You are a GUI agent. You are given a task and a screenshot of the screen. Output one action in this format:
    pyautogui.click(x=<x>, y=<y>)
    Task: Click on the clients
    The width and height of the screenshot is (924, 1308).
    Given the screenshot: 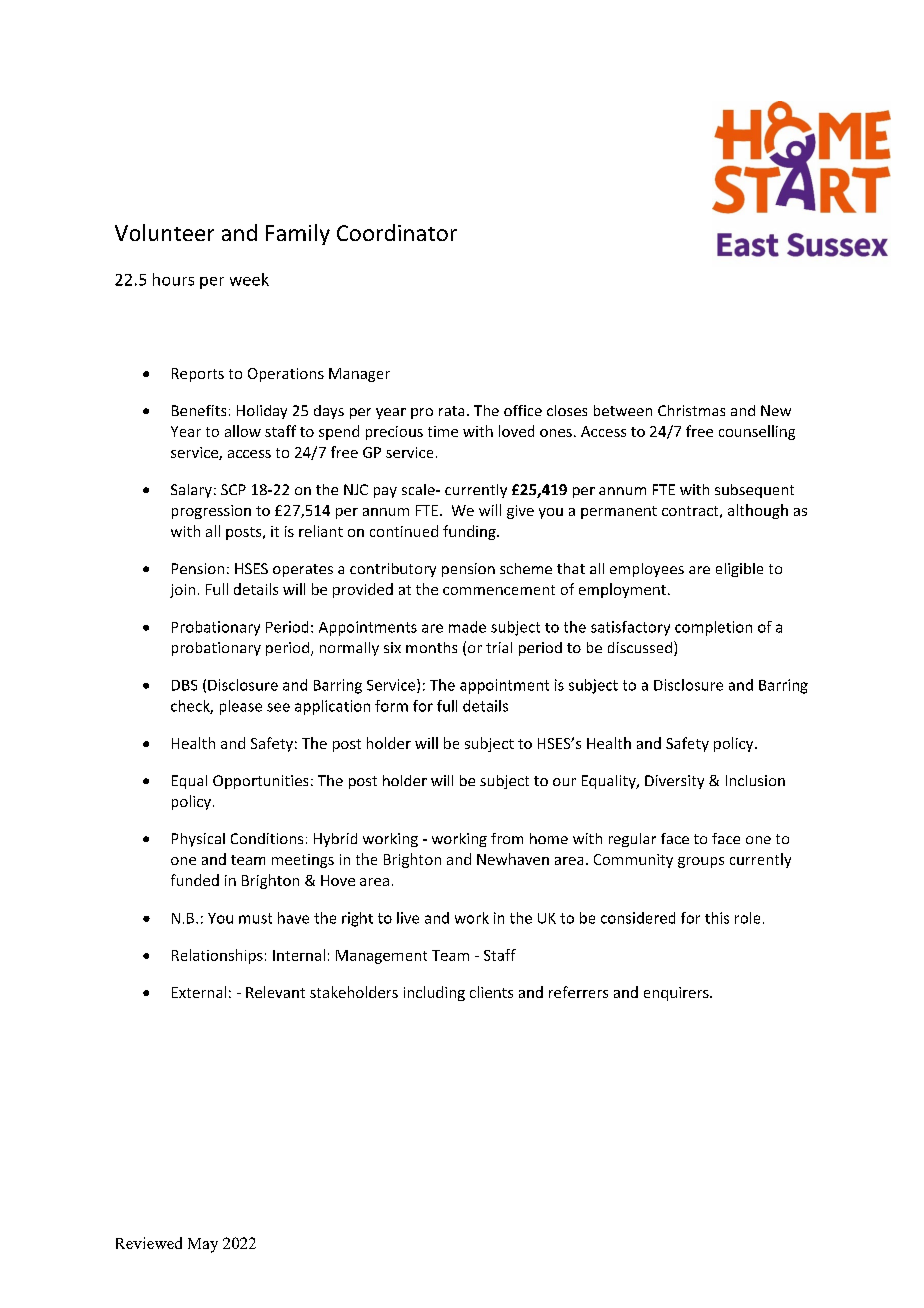 What is the action you would take?
    pyautogui.click(x=491, y=992)
